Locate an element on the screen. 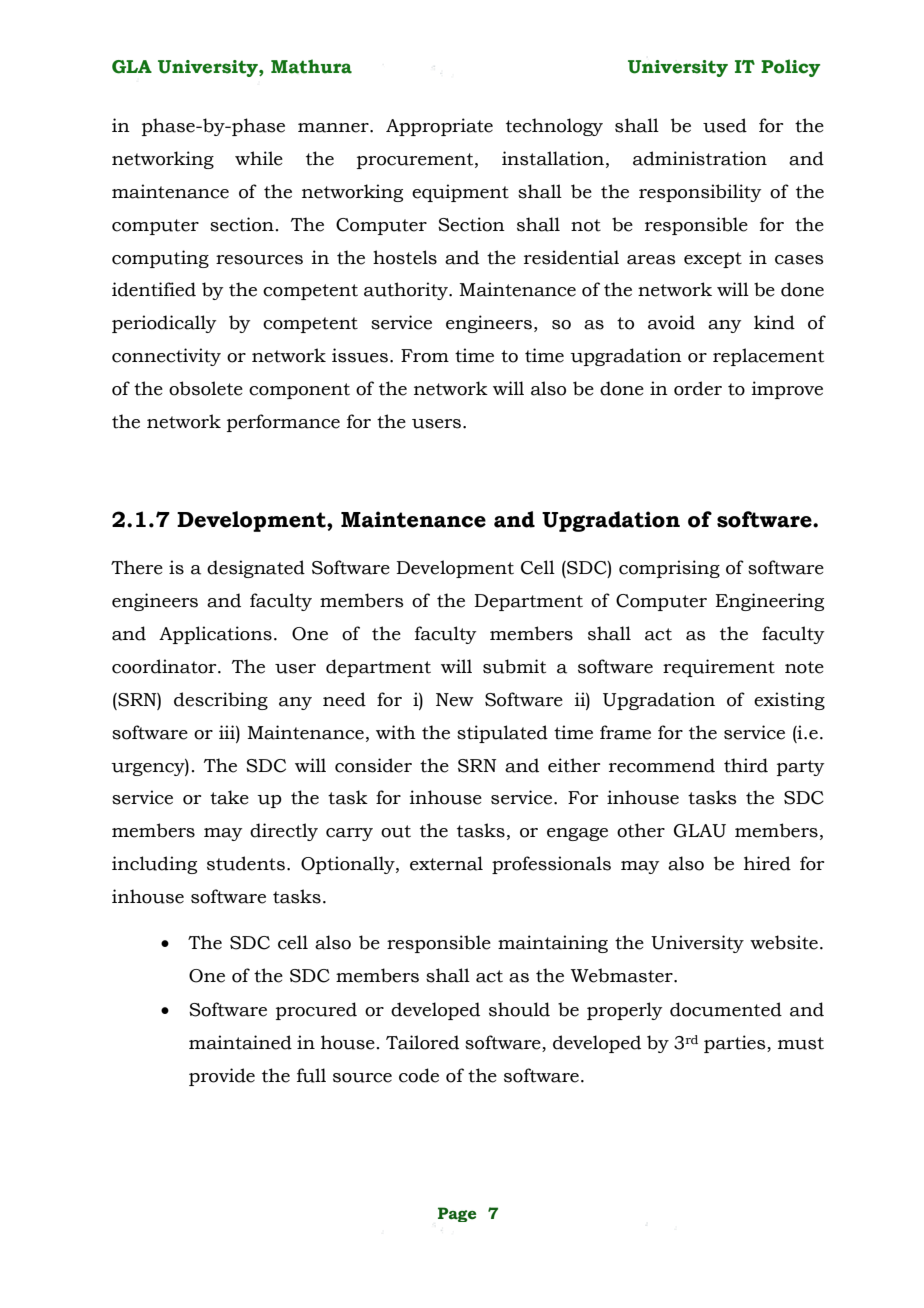 The width and height of the screenshot is (924, 1308). submit is located at coordinates (514, 666).
